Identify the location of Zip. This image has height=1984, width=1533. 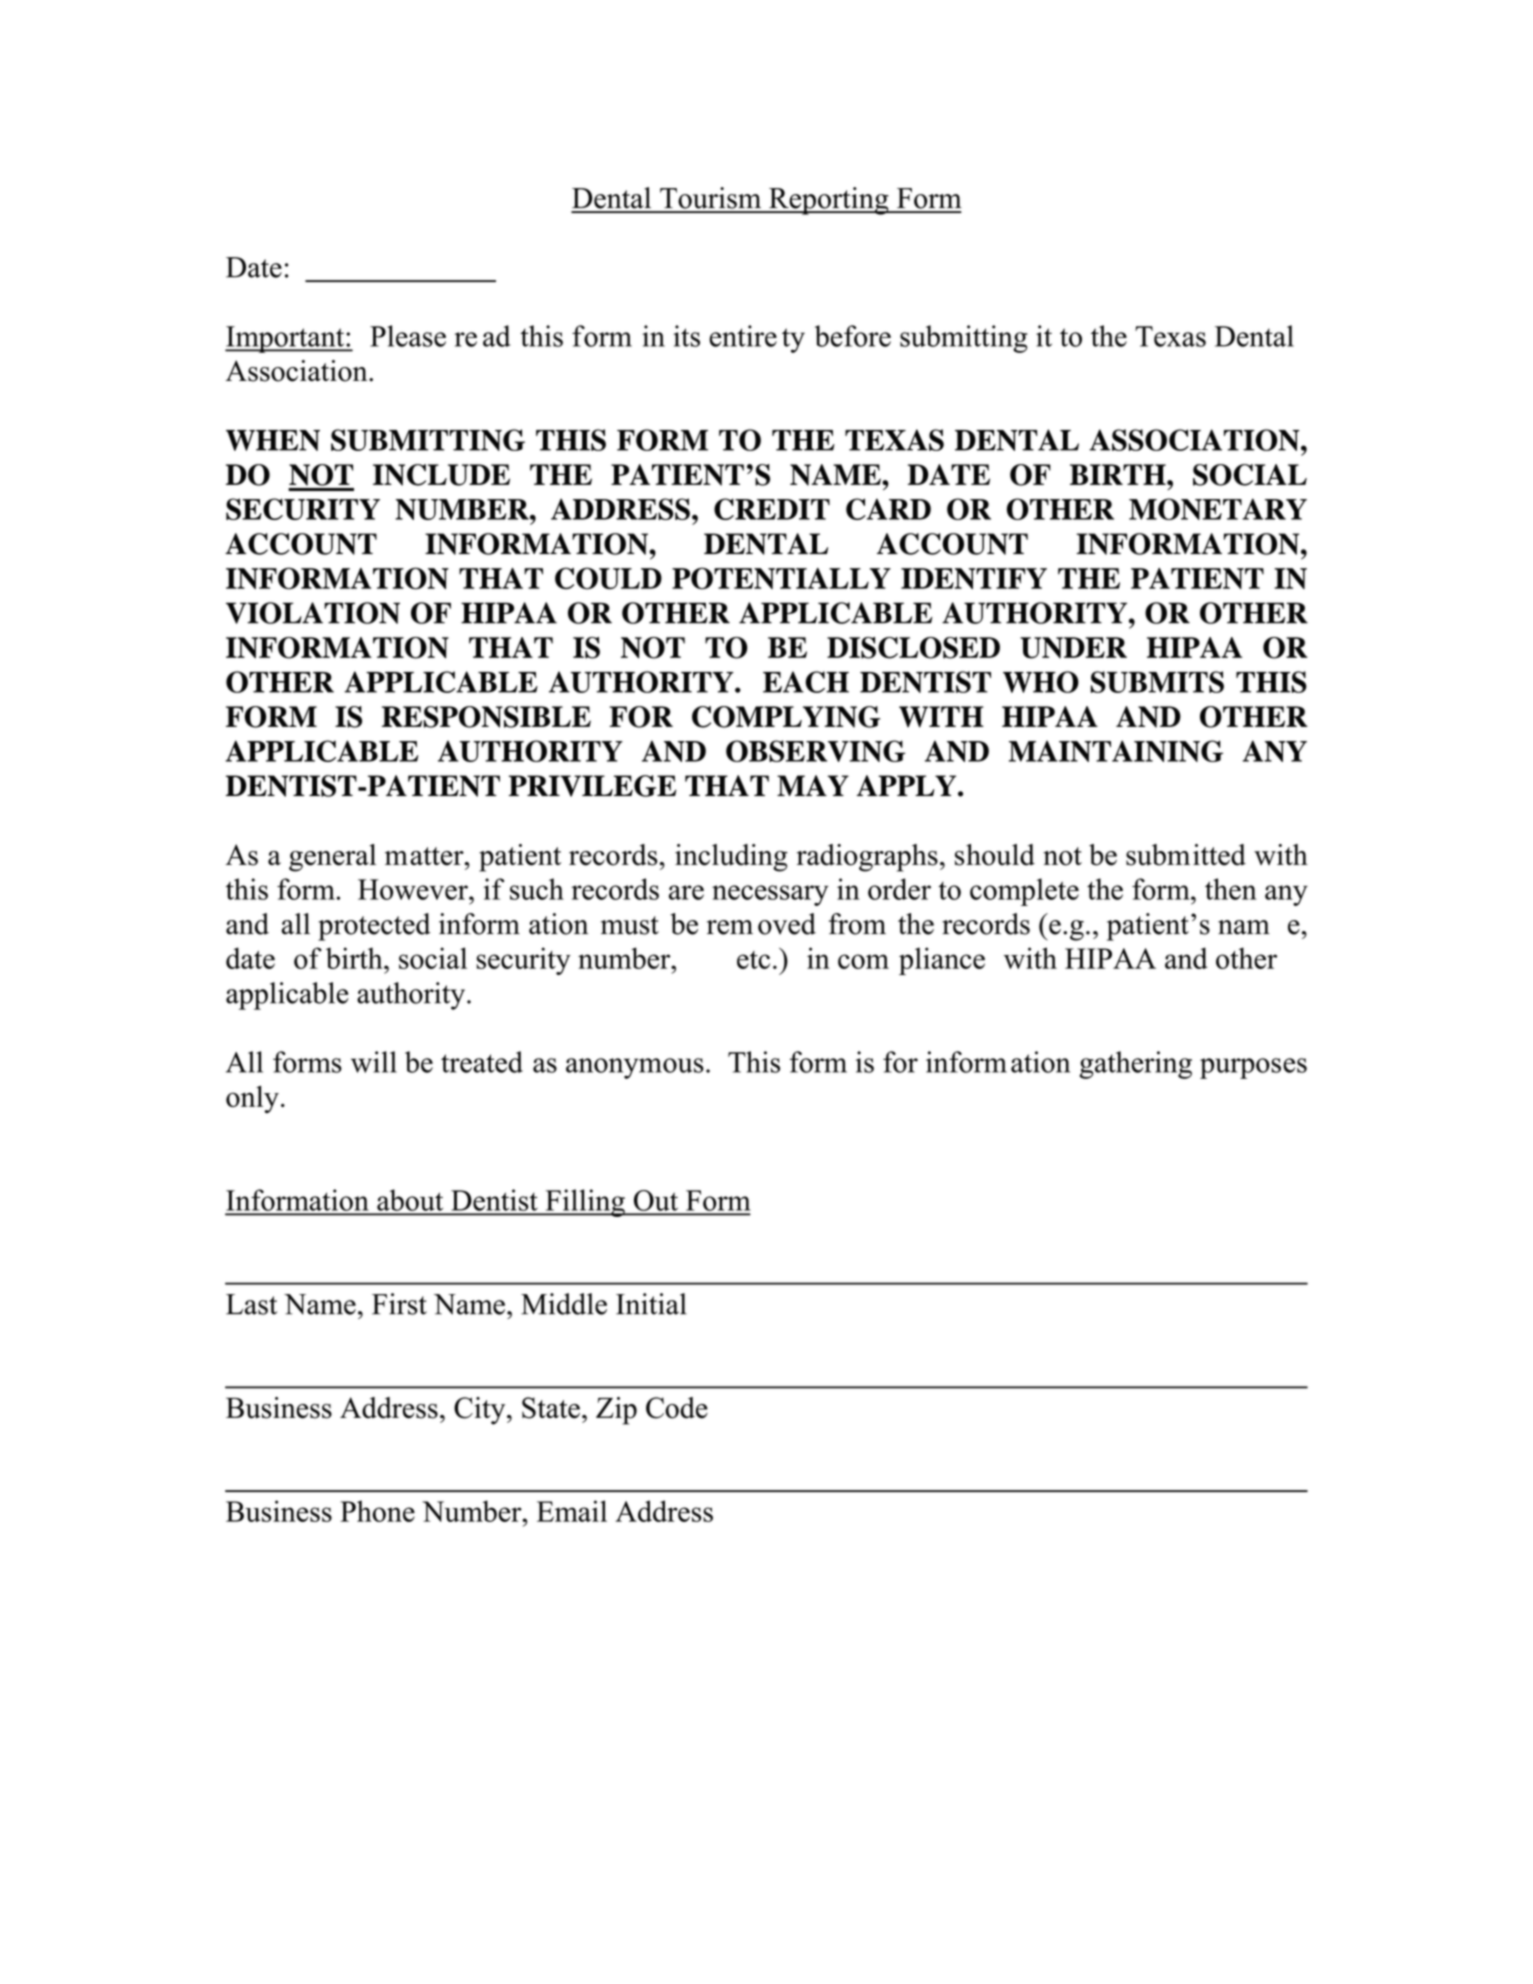
(616, 1411).
